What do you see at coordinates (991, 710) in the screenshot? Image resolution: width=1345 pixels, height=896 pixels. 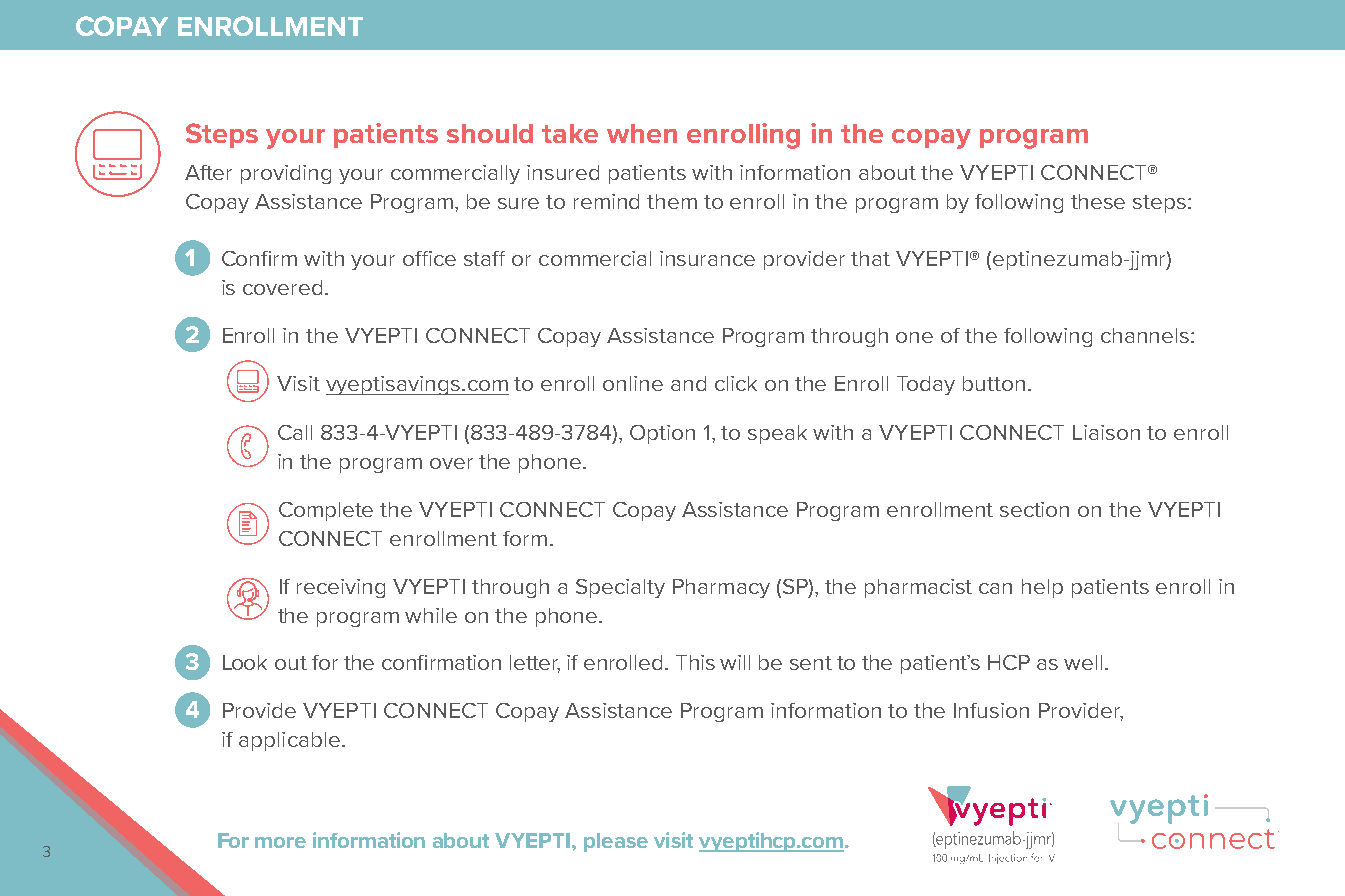 I see `Infusion` at bounding box center [991, 710].
